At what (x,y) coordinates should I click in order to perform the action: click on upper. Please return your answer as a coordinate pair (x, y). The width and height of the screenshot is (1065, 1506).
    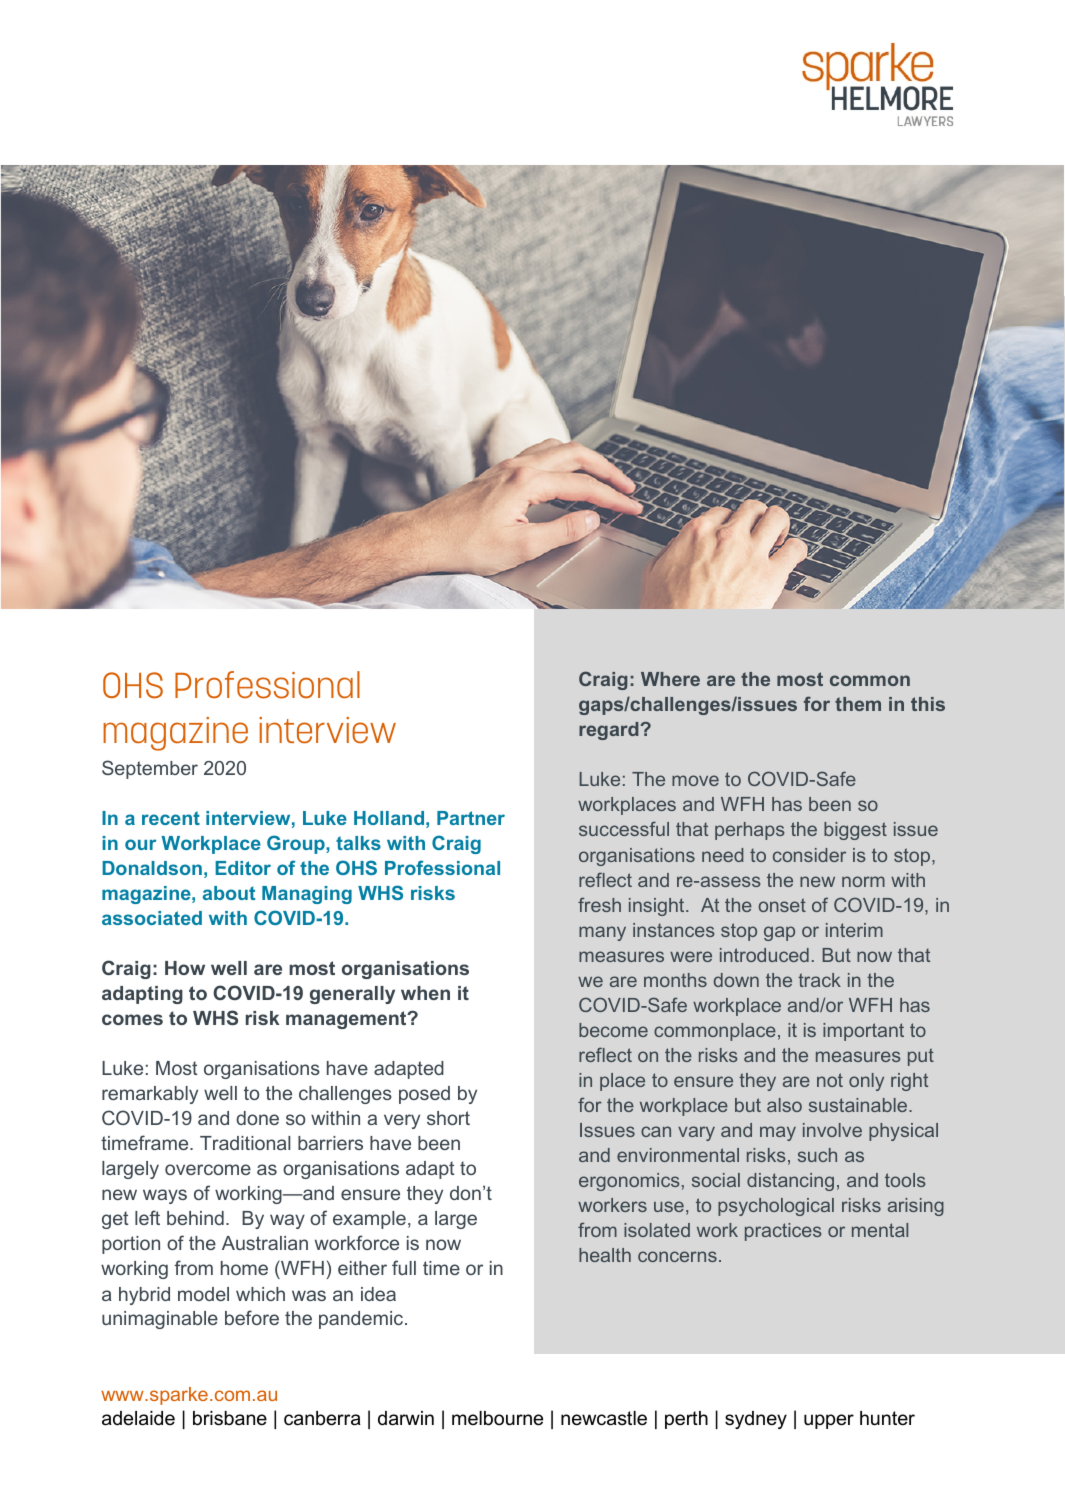
    Looking at the image, I should click on (829, 1421).
